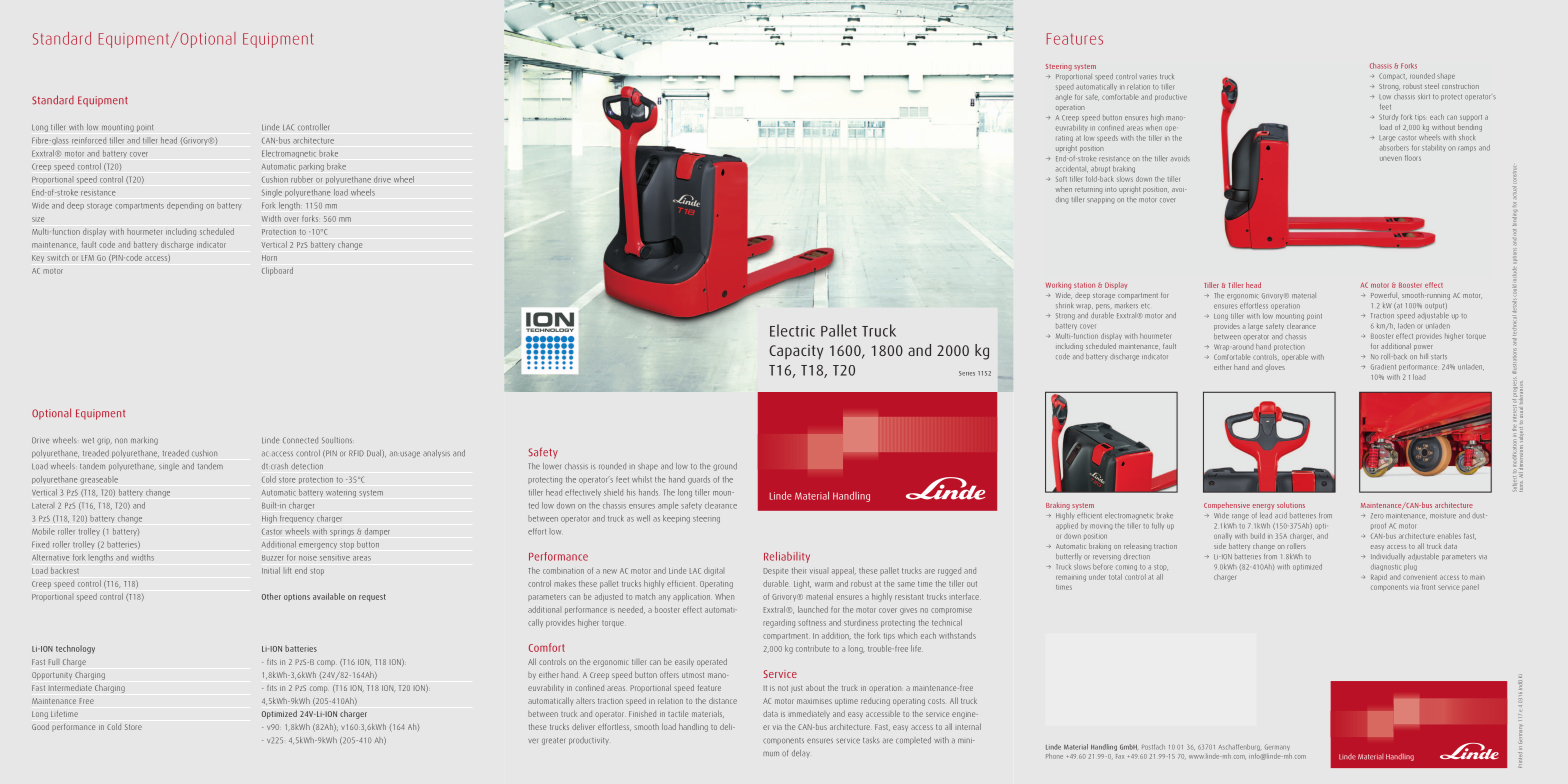 The width and height of the screenshot is (1568, 784). Describe the element at coordinates (40, 726) in the screenshot. I see `Good` at that location.
